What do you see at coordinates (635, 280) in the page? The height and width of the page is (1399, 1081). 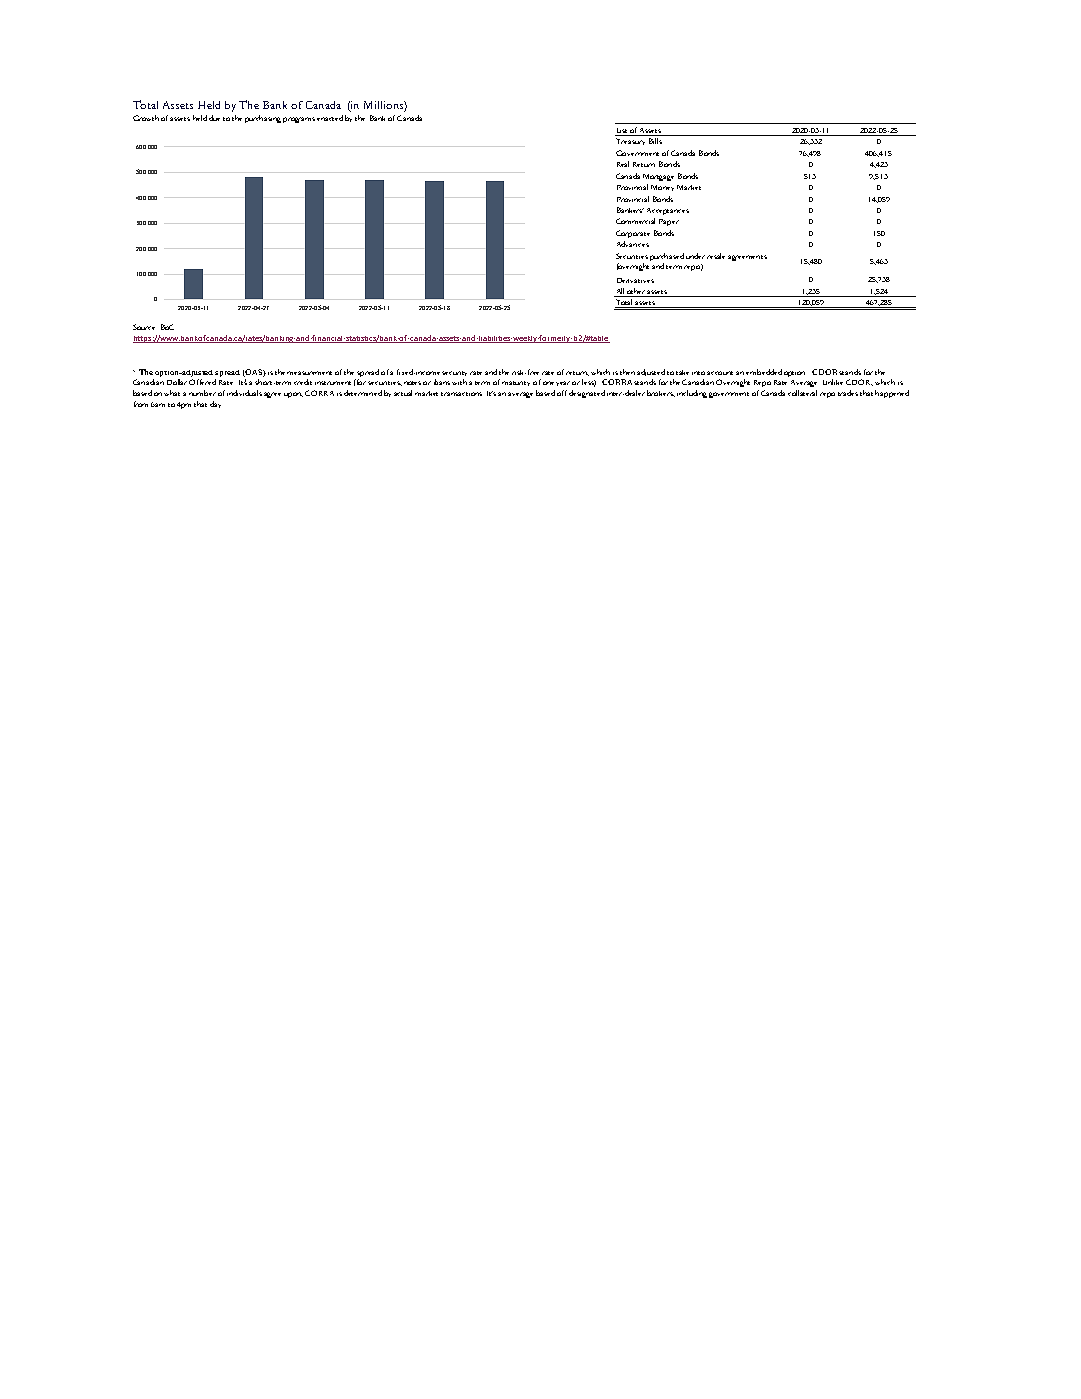 I see `Derivatives` at bounding box center [635, 280].
